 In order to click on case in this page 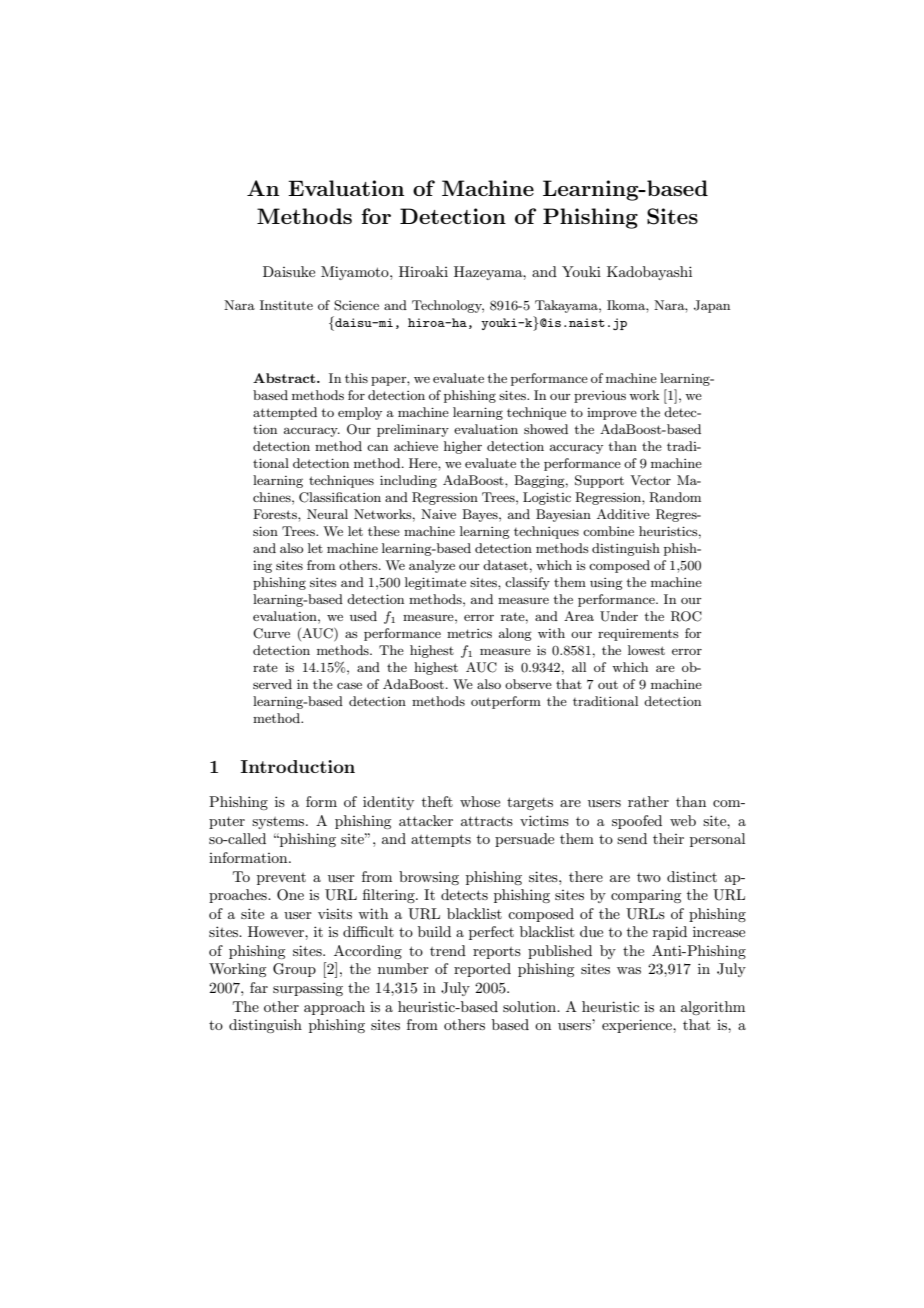, I will do `click(349, 685)`.
